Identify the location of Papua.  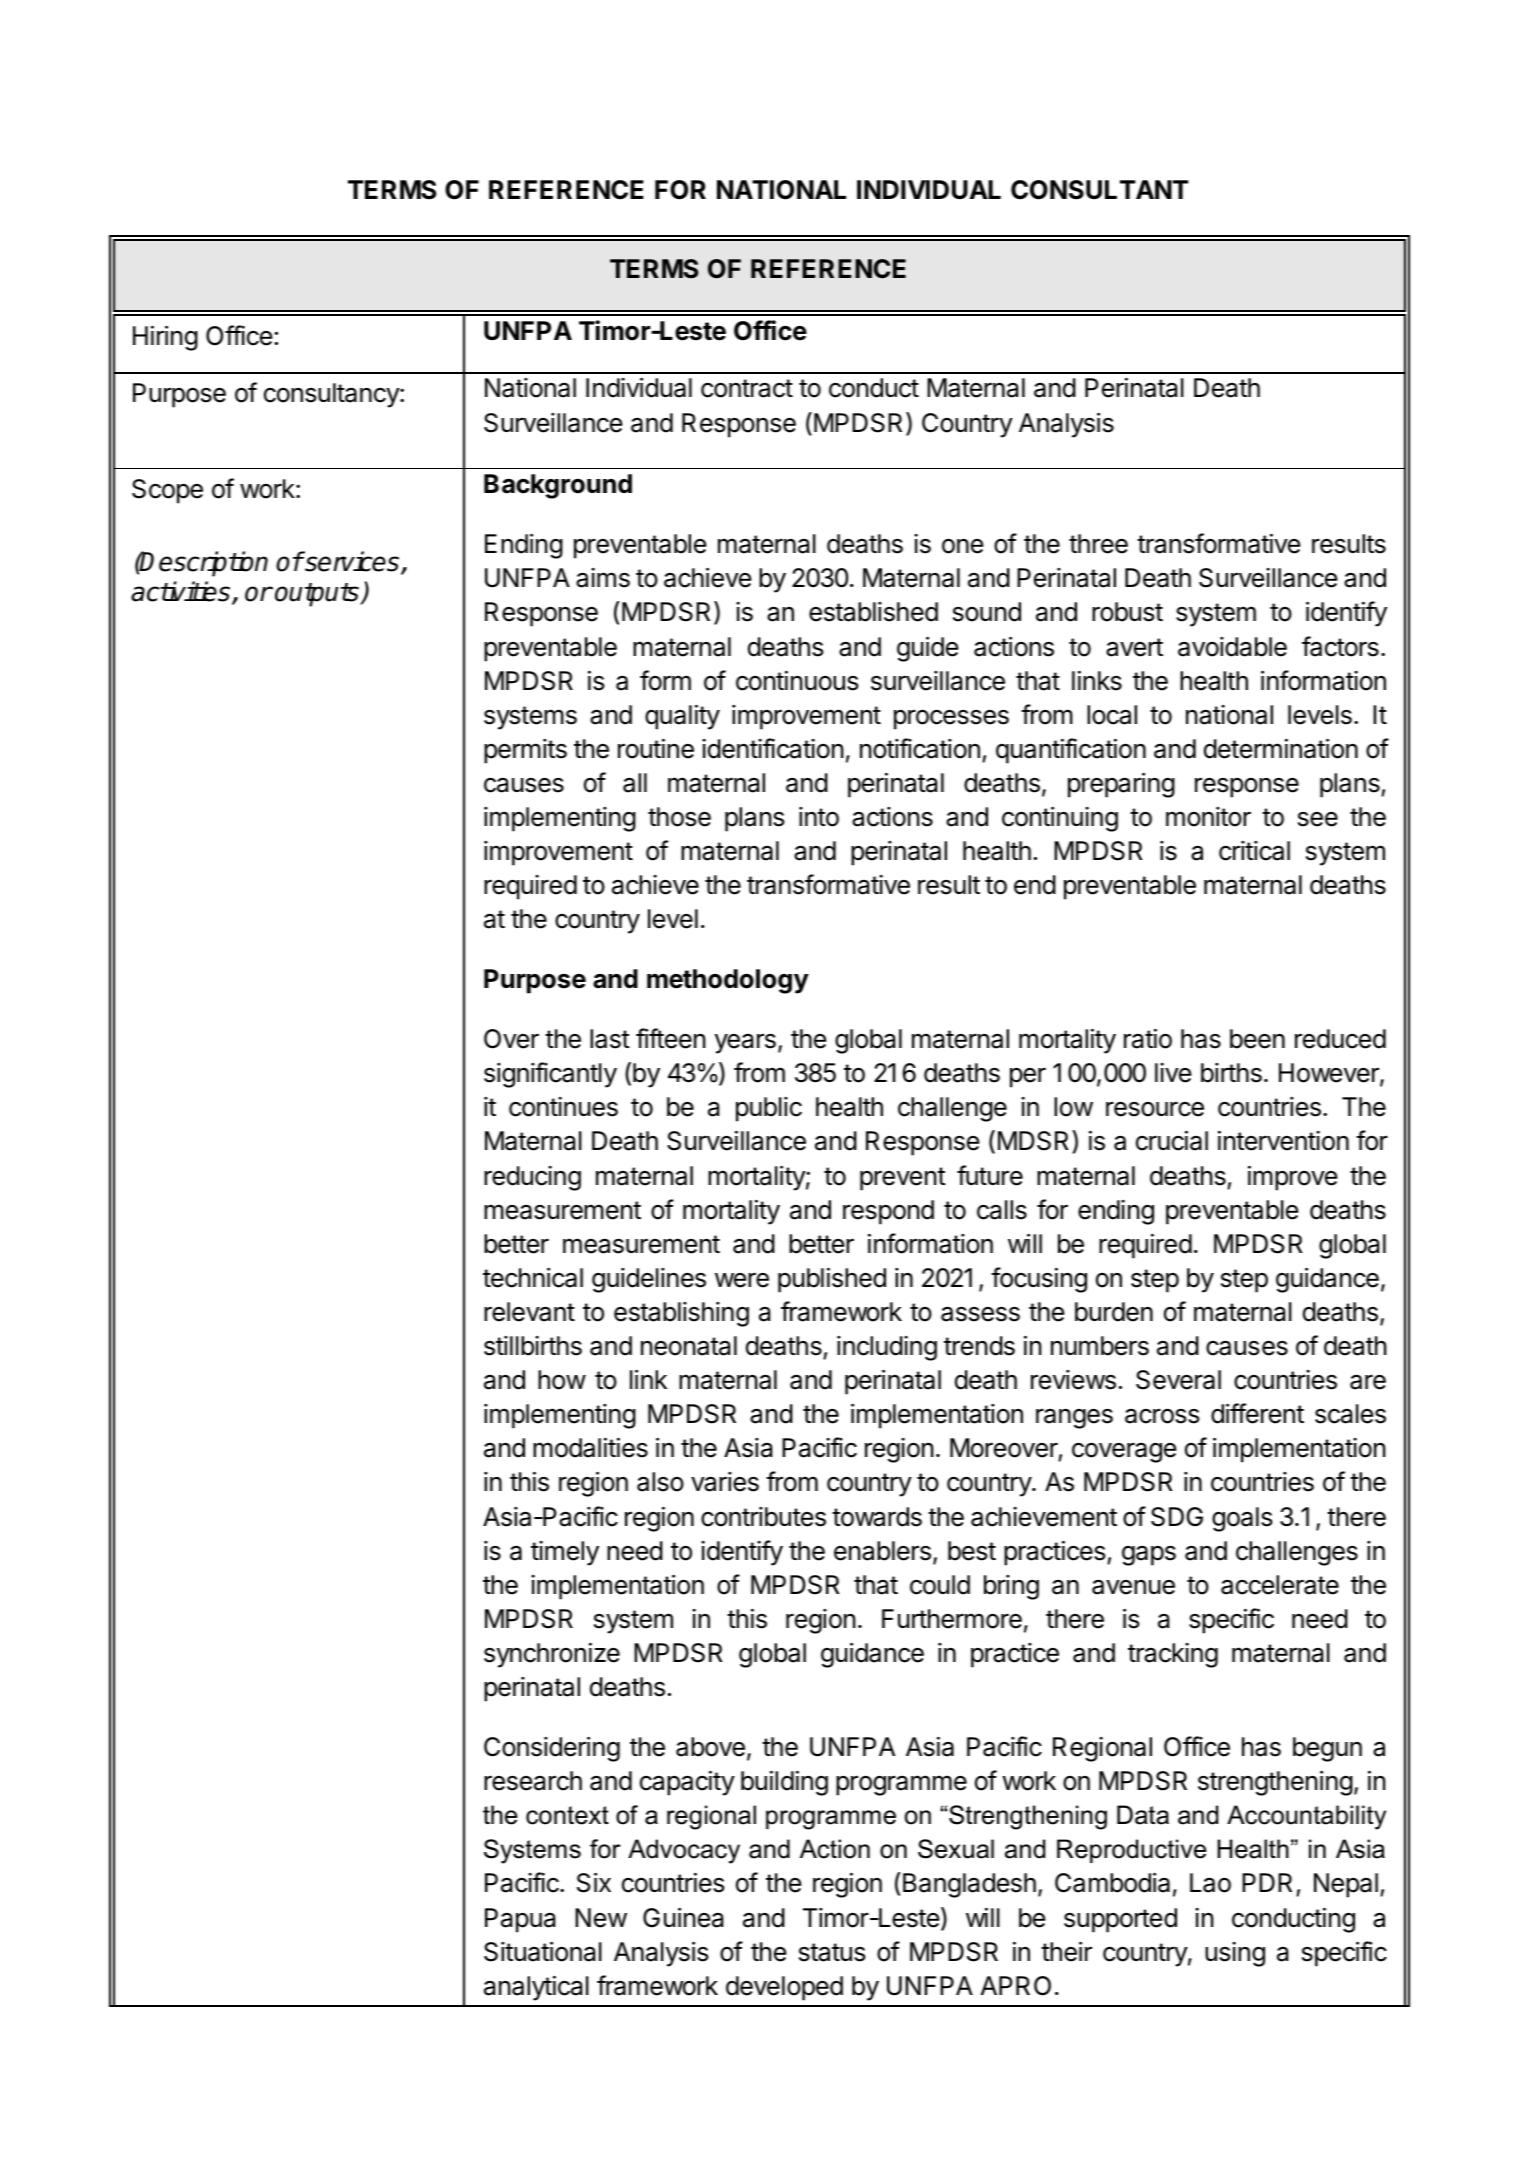
(520, 1920).
